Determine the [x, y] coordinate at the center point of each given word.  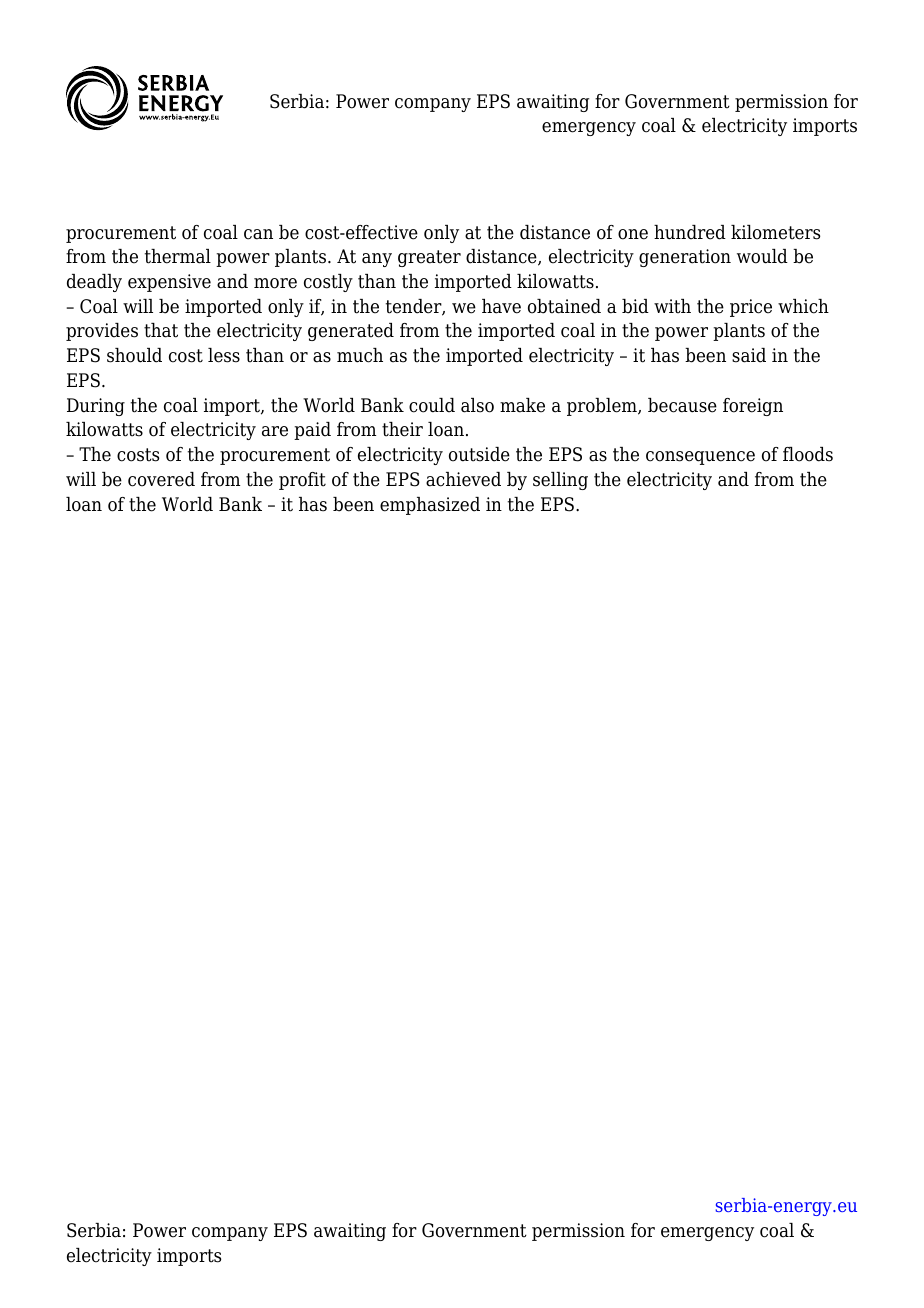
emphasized [430, 506]
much [360, 355]
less [224, 355]
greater [429, 258]
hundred [690, 232]
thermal [178, 256]
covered [161, 479]
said [749, 355]
